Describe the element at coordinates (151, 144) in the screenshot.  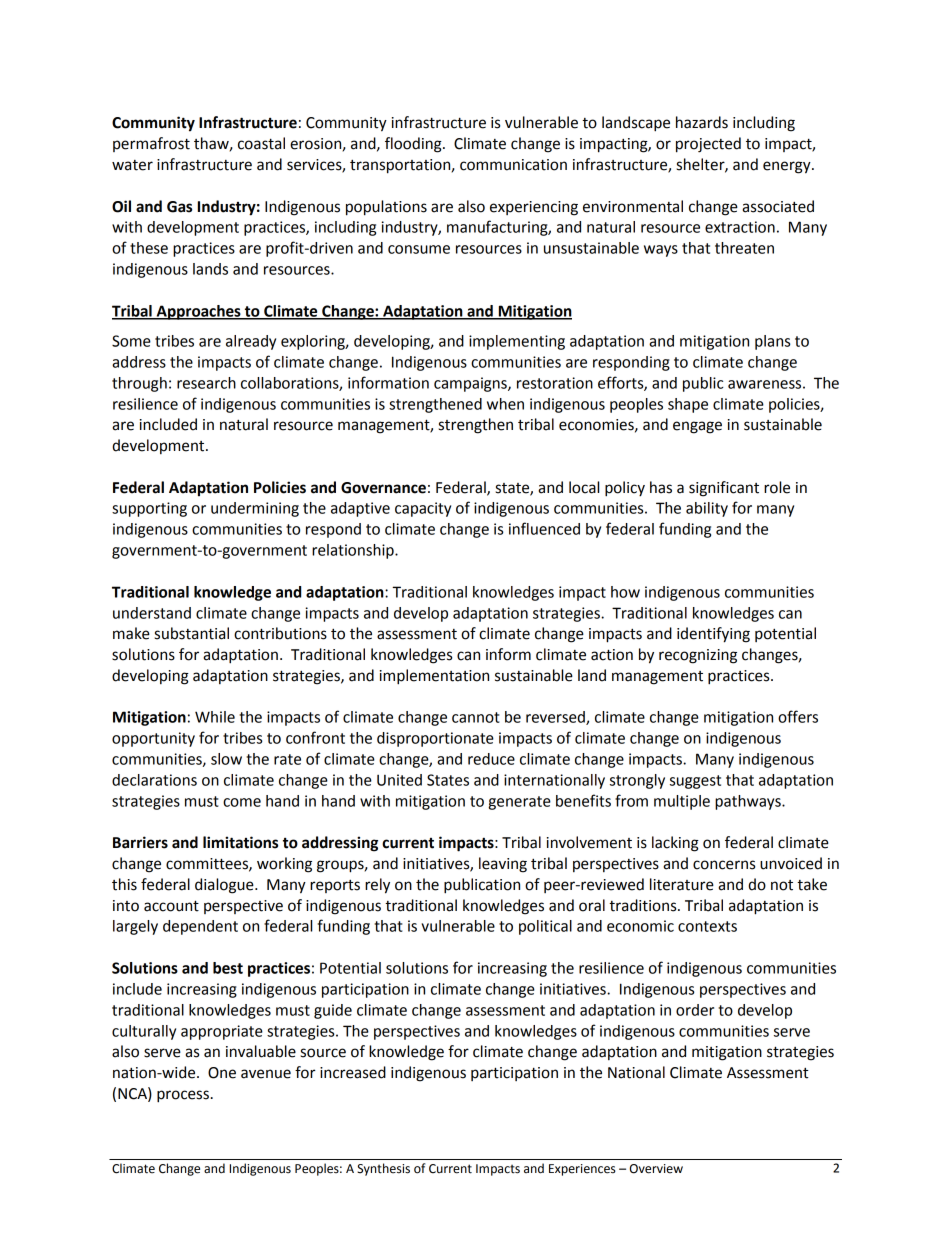
I see `permafrost` at that location.
